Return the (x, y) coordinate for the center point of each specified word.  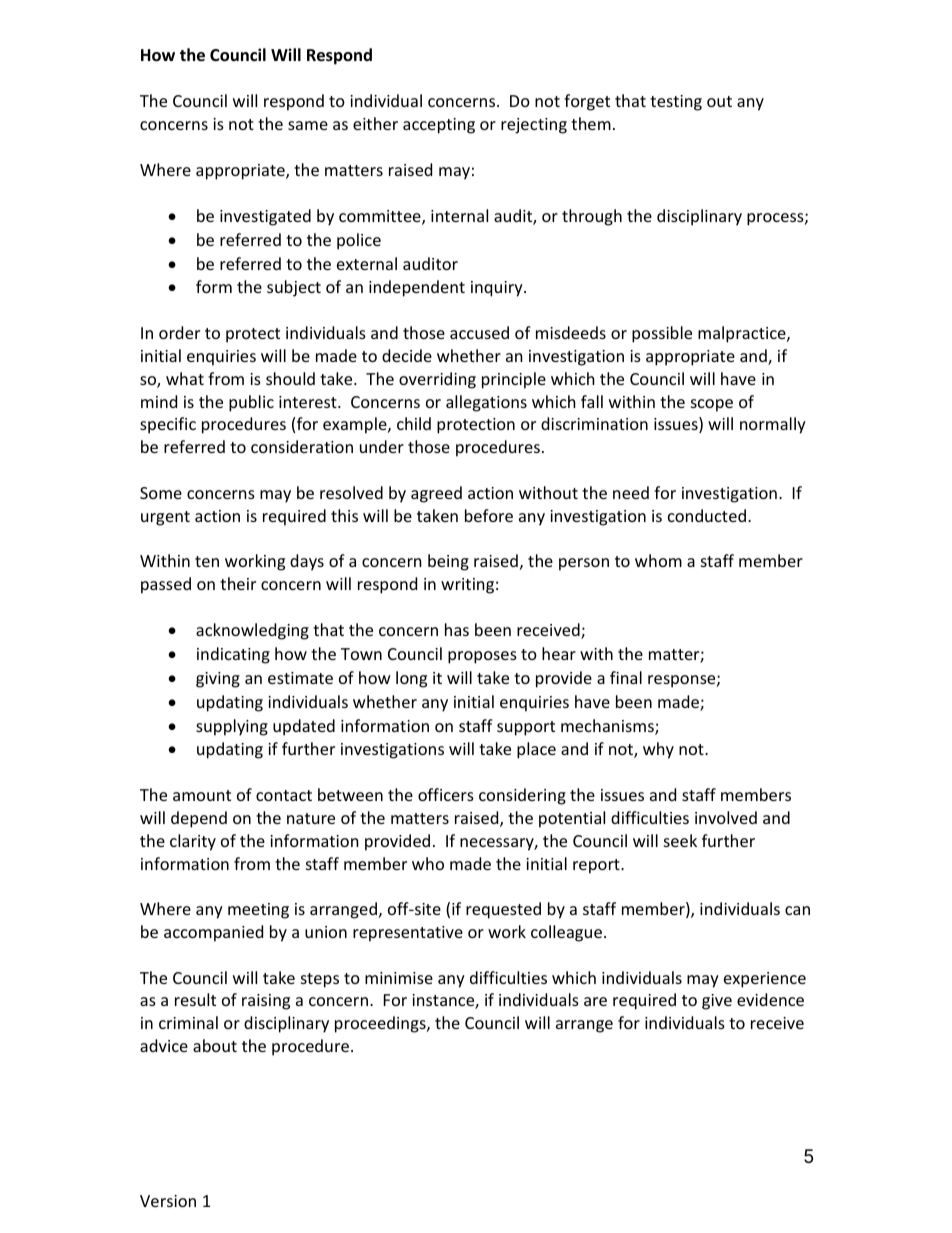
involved (726, 817)
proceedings (381, 1024)
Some (161, 493)
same (308, 125)
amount (202, 795)
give (717, 1002)
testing (676, 103)
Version (168, 1201)
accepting (439, 126)
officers (446, 794)
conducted (707, 515)
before (489, 515)
